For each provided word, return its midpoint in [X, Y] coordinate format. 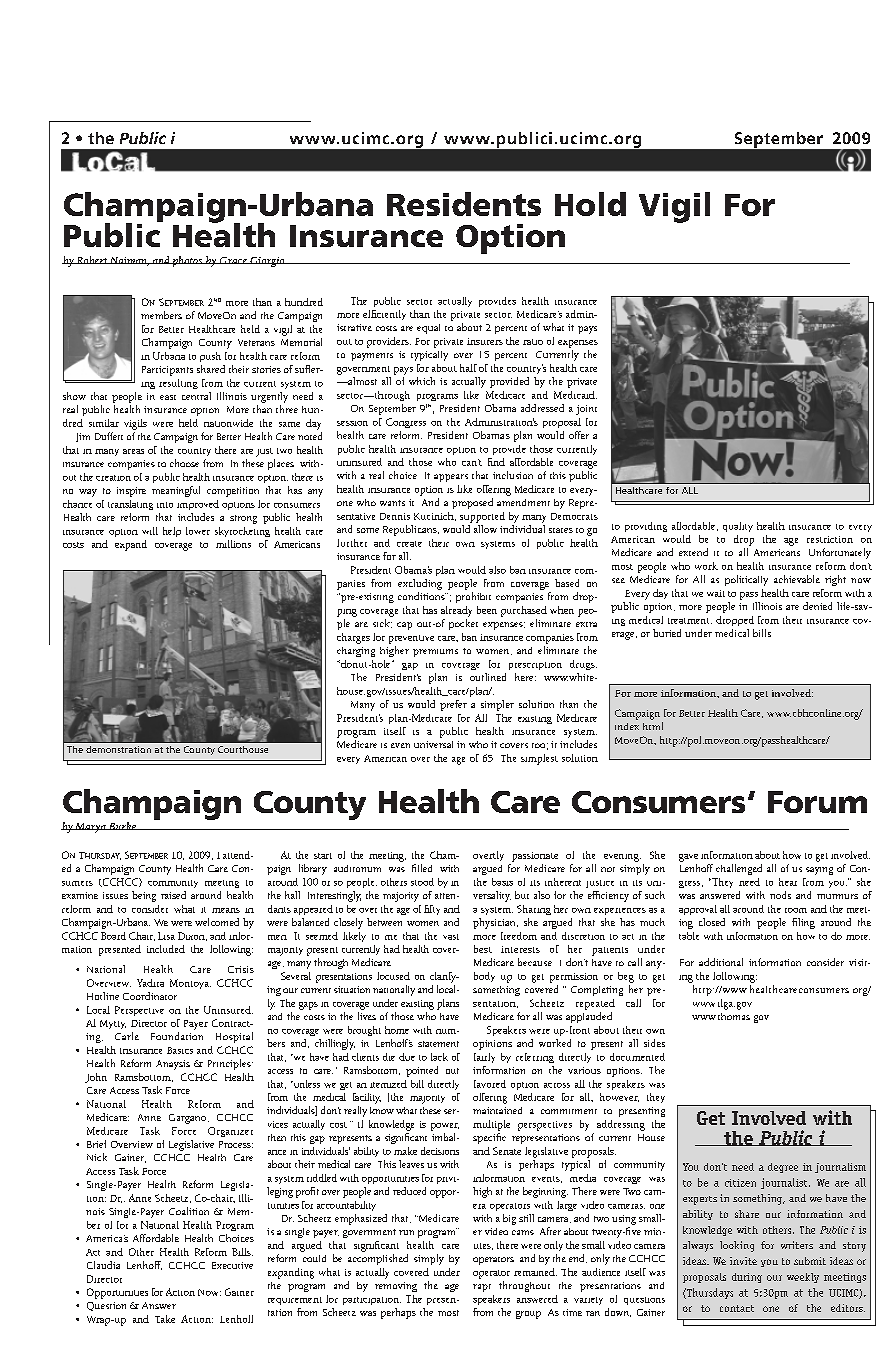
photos [187, 261]
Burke [123, 826]
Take [165, 1319]
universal [433, 744]
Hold [590, 204]
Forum [817, 802]
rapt [482, 1288]
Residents [464, 204]
